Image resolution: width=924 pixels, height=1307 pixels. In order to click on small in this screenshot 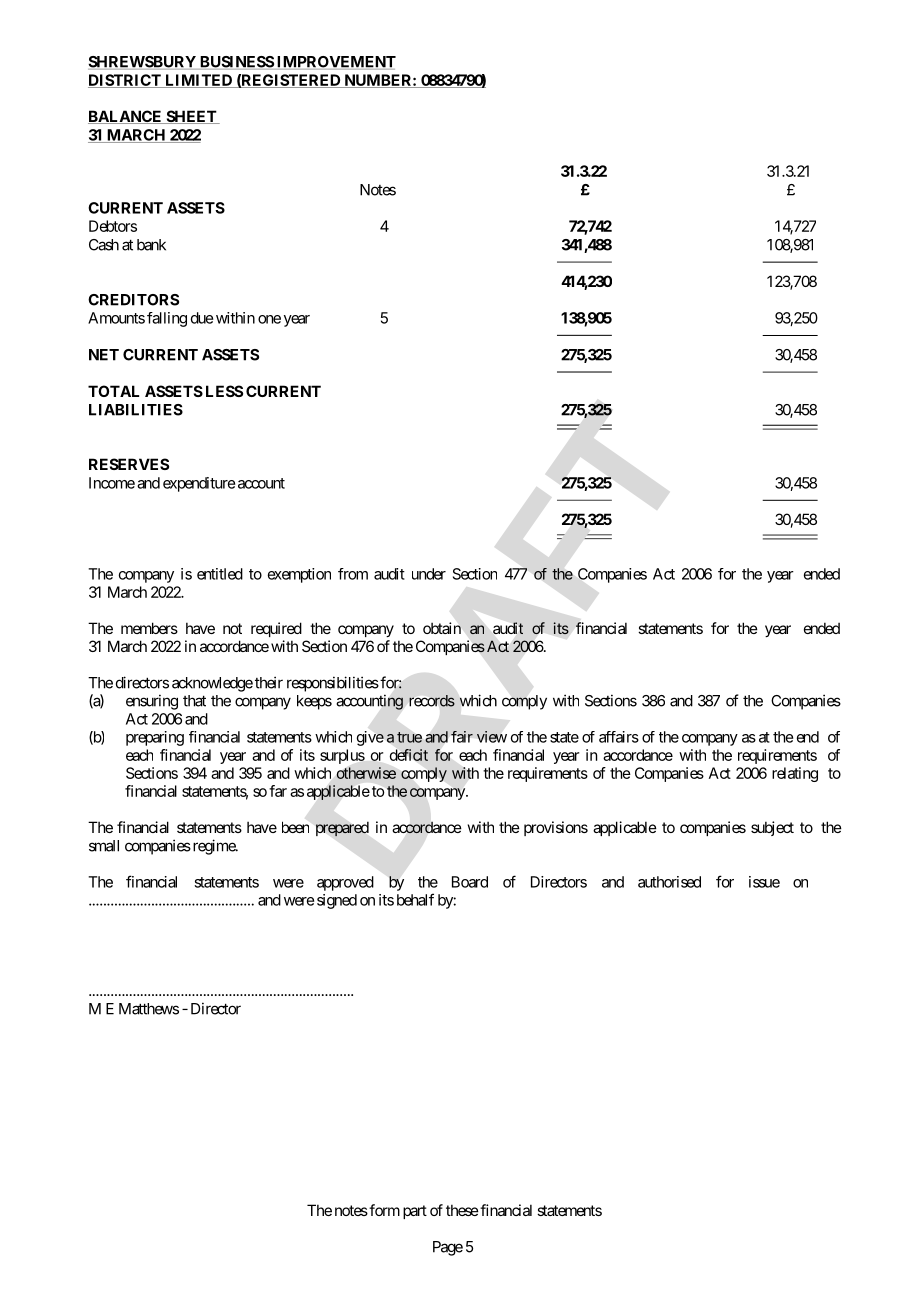, I will do `click(104, 846)`.
